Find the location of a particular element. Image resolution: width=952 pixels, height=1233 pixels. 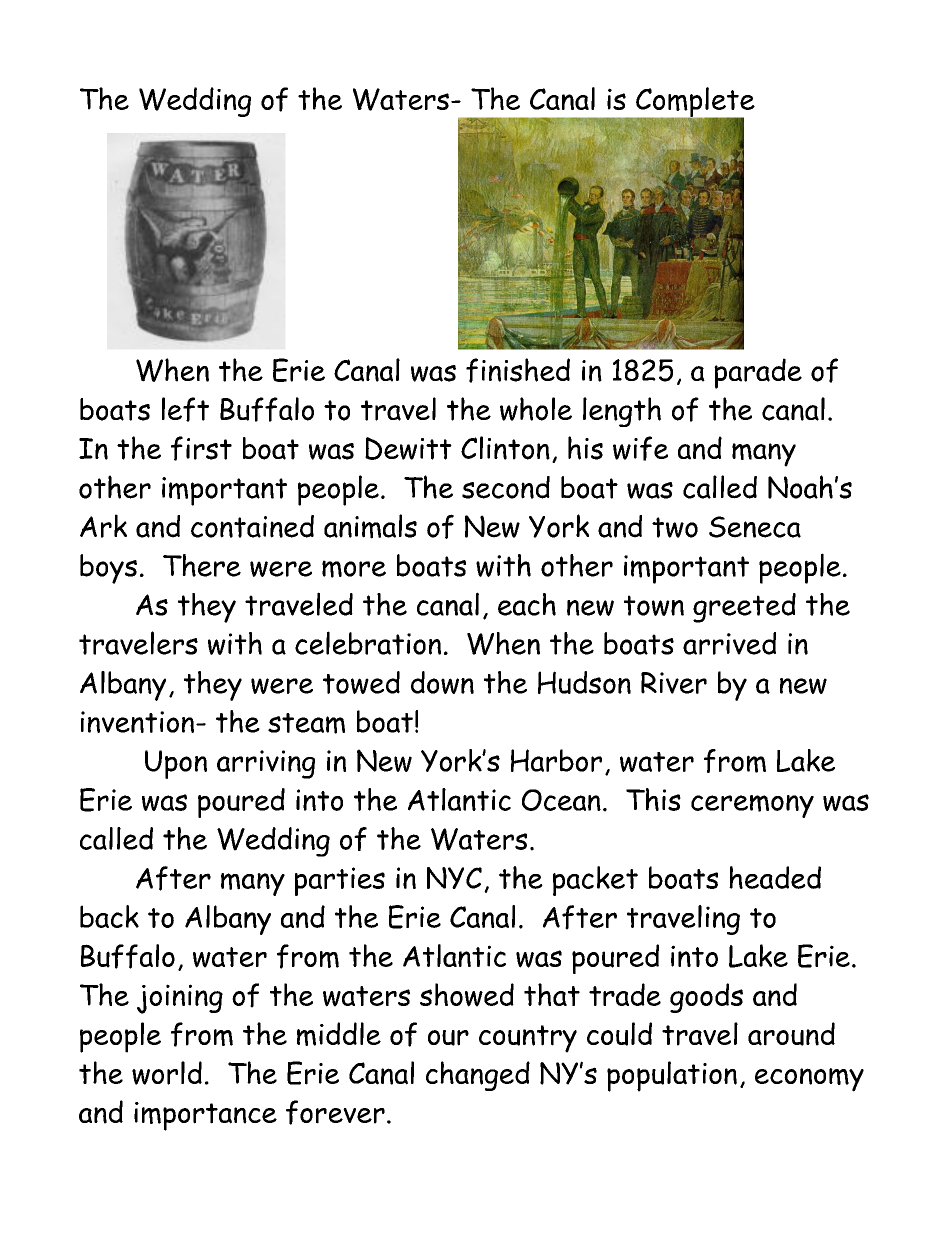

changed is located at coordinates (478, 1076).
